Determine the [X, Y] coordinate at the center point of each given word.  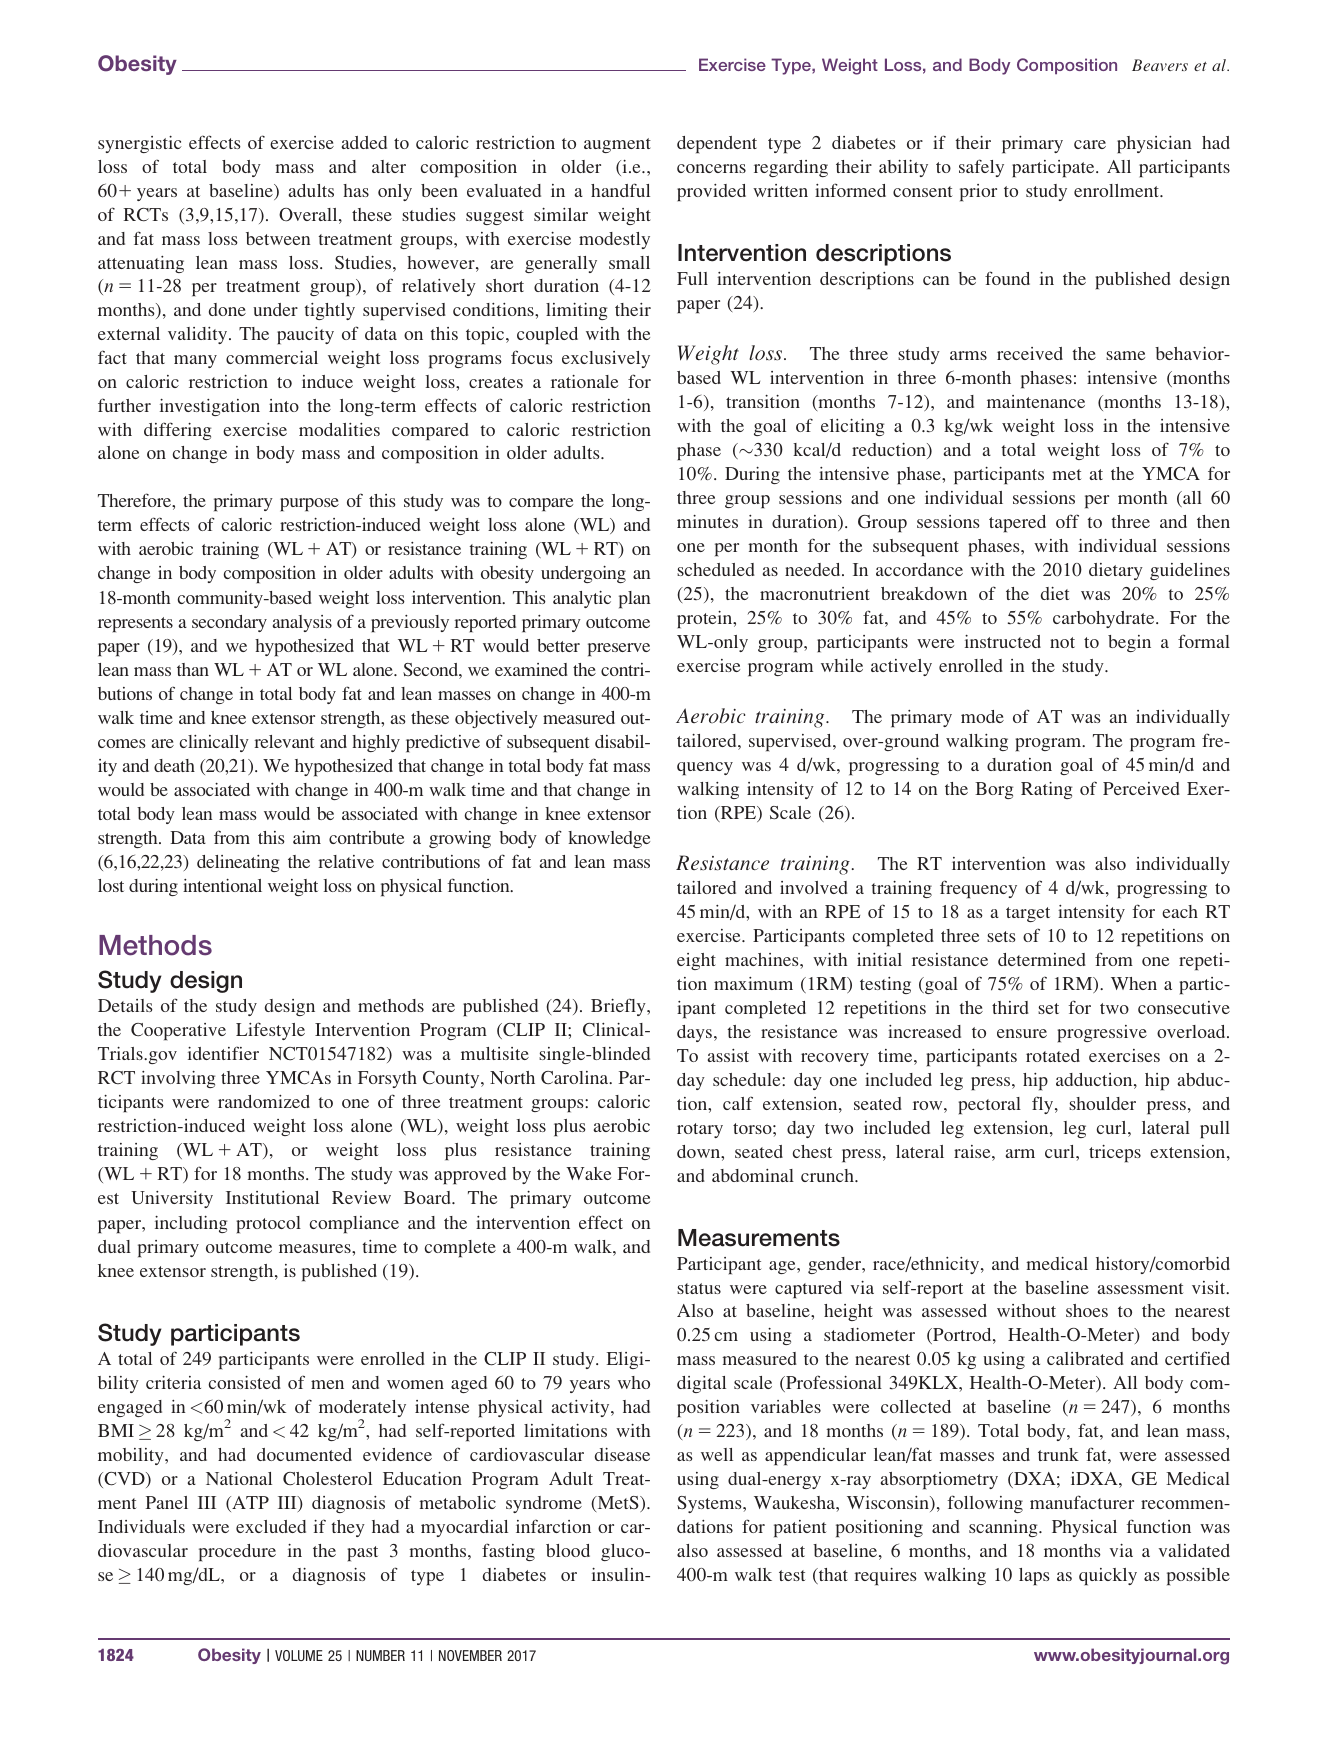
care [1090, 144]
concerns [711, 168]
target [1028, 914]
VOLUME [299, 1655]
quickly [1108, 1576]
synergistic [140, 144]
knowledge [609, 839]
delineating [238, 863]
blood [568, 1550]
